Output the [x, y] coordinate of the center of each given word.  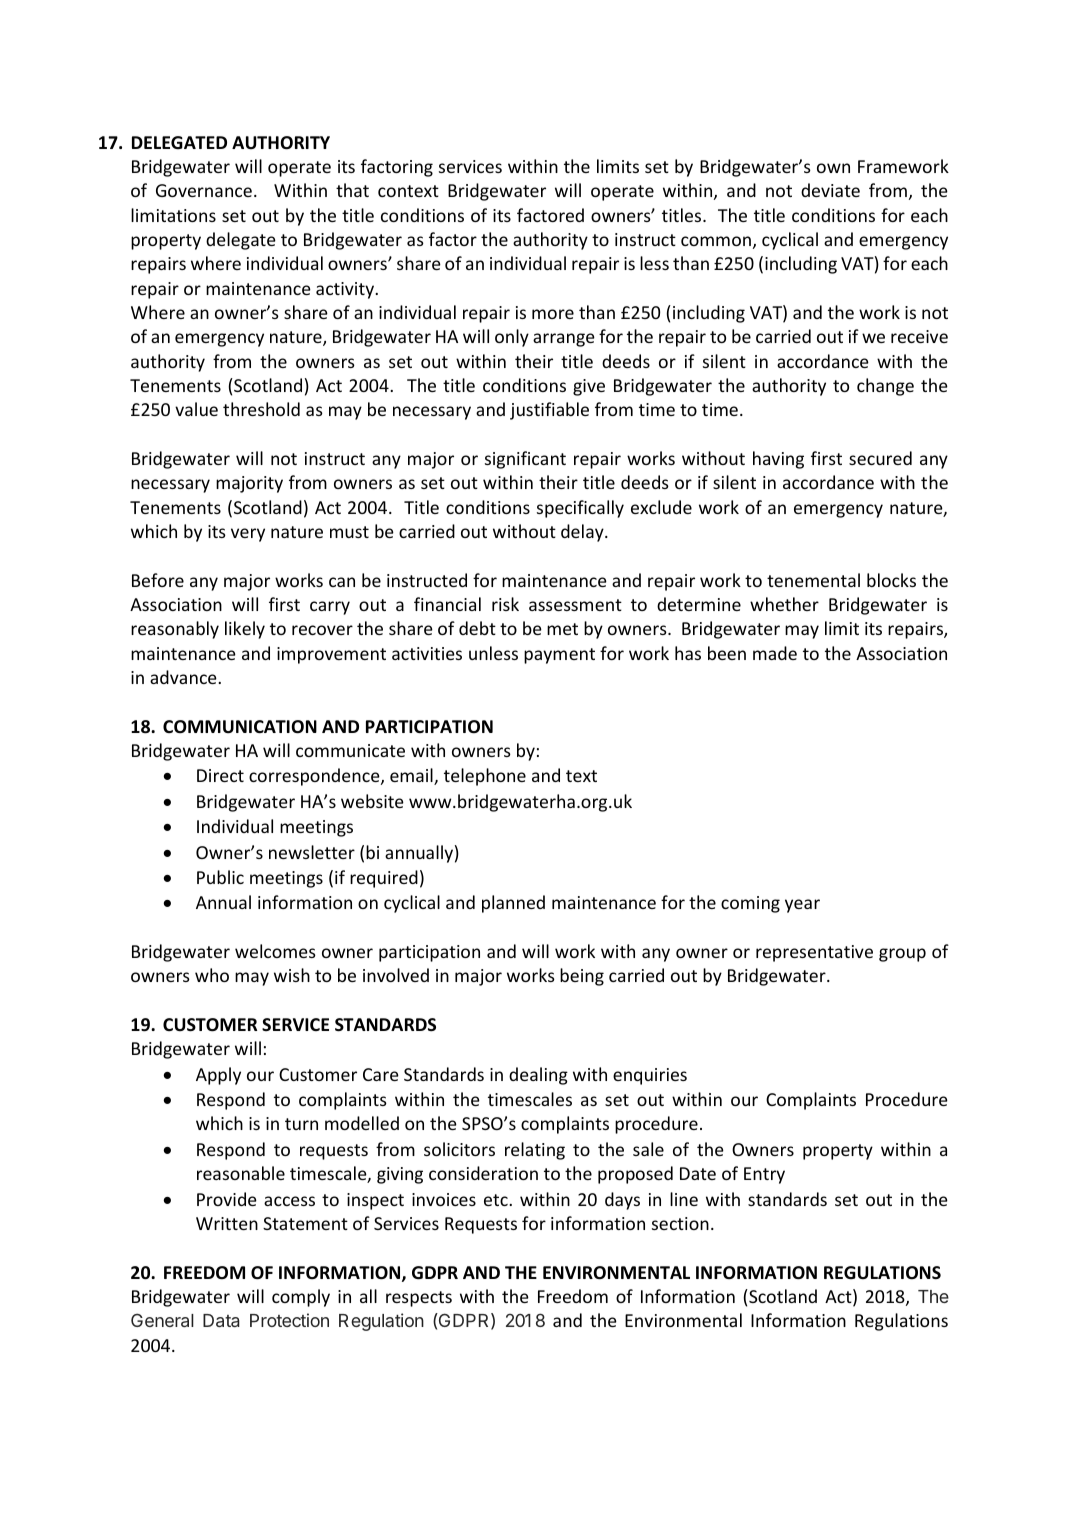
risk [505, 604]
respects [419, 1299]
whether [784, 604]
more [553, 314]
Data [221, 1320]
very [248, 535]
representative [814, 953]
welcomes [275, 951]
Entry [764, 1175]
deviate [830, 190]
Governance [204, 190]
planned [513, 904]
